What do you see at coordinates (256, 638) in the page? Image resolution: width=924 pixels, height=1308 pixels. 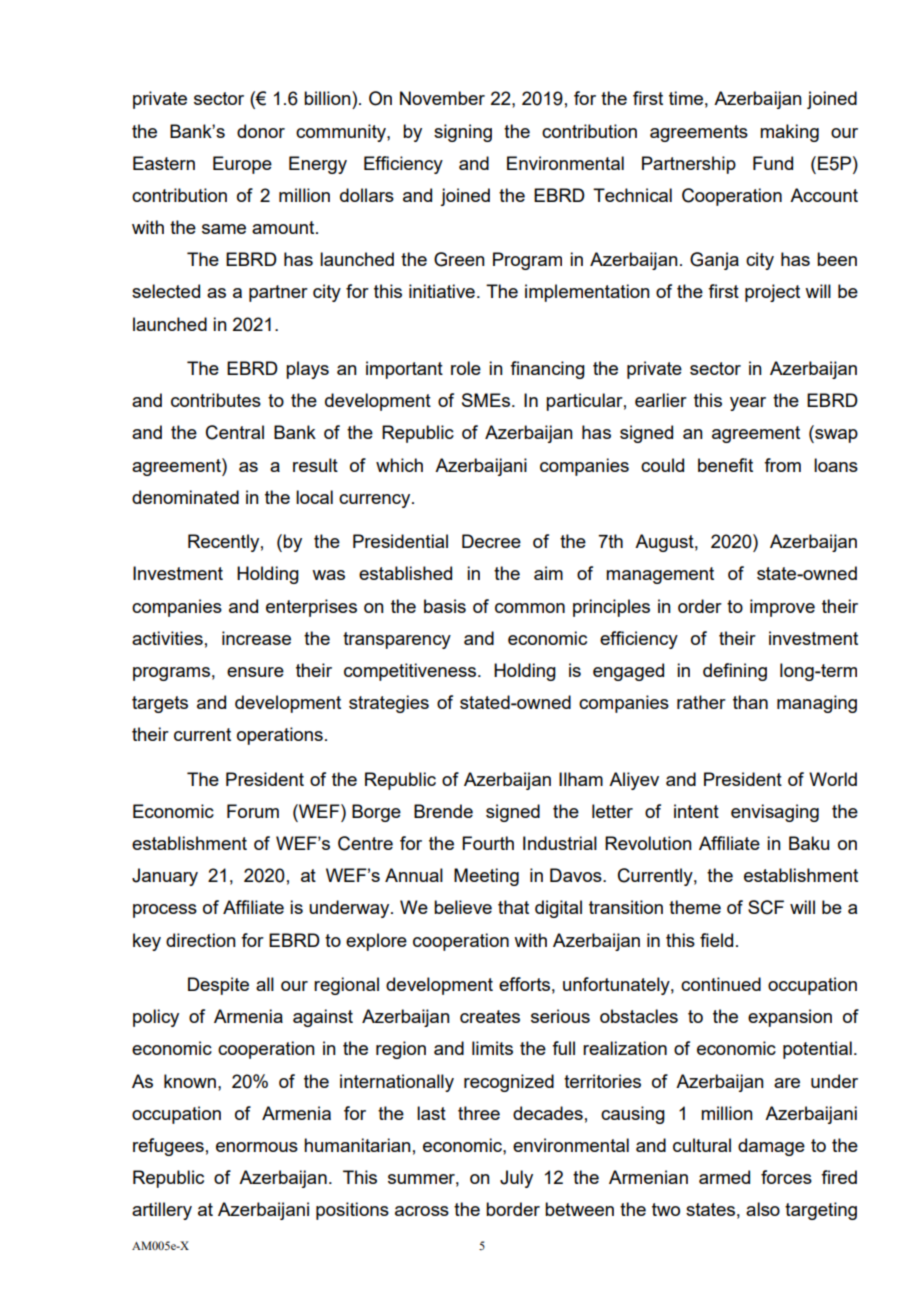 I see `increase` at bounding box center [256, 638].
